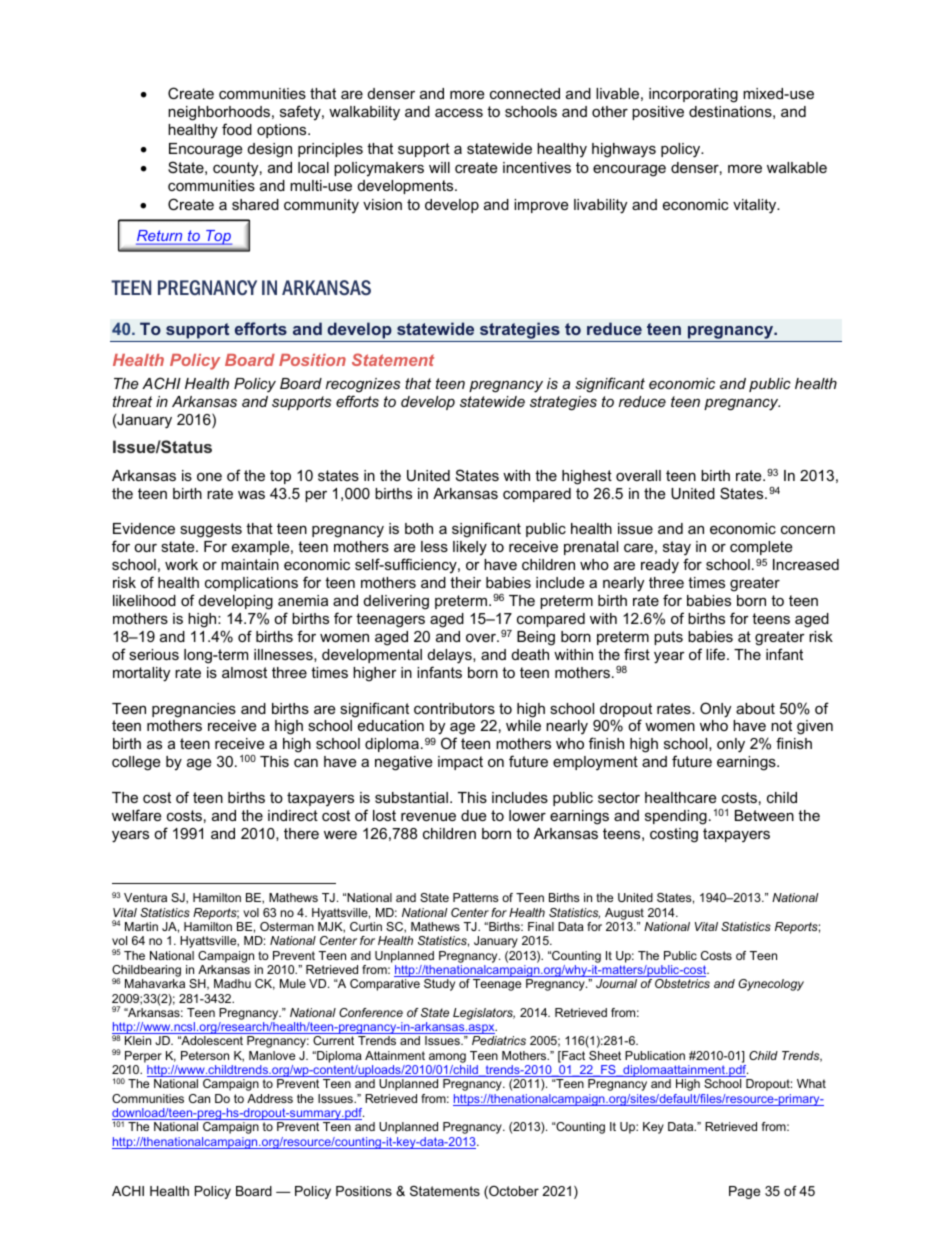 The image size is (952, 1233). I want to click on food, so click(237, 129).
